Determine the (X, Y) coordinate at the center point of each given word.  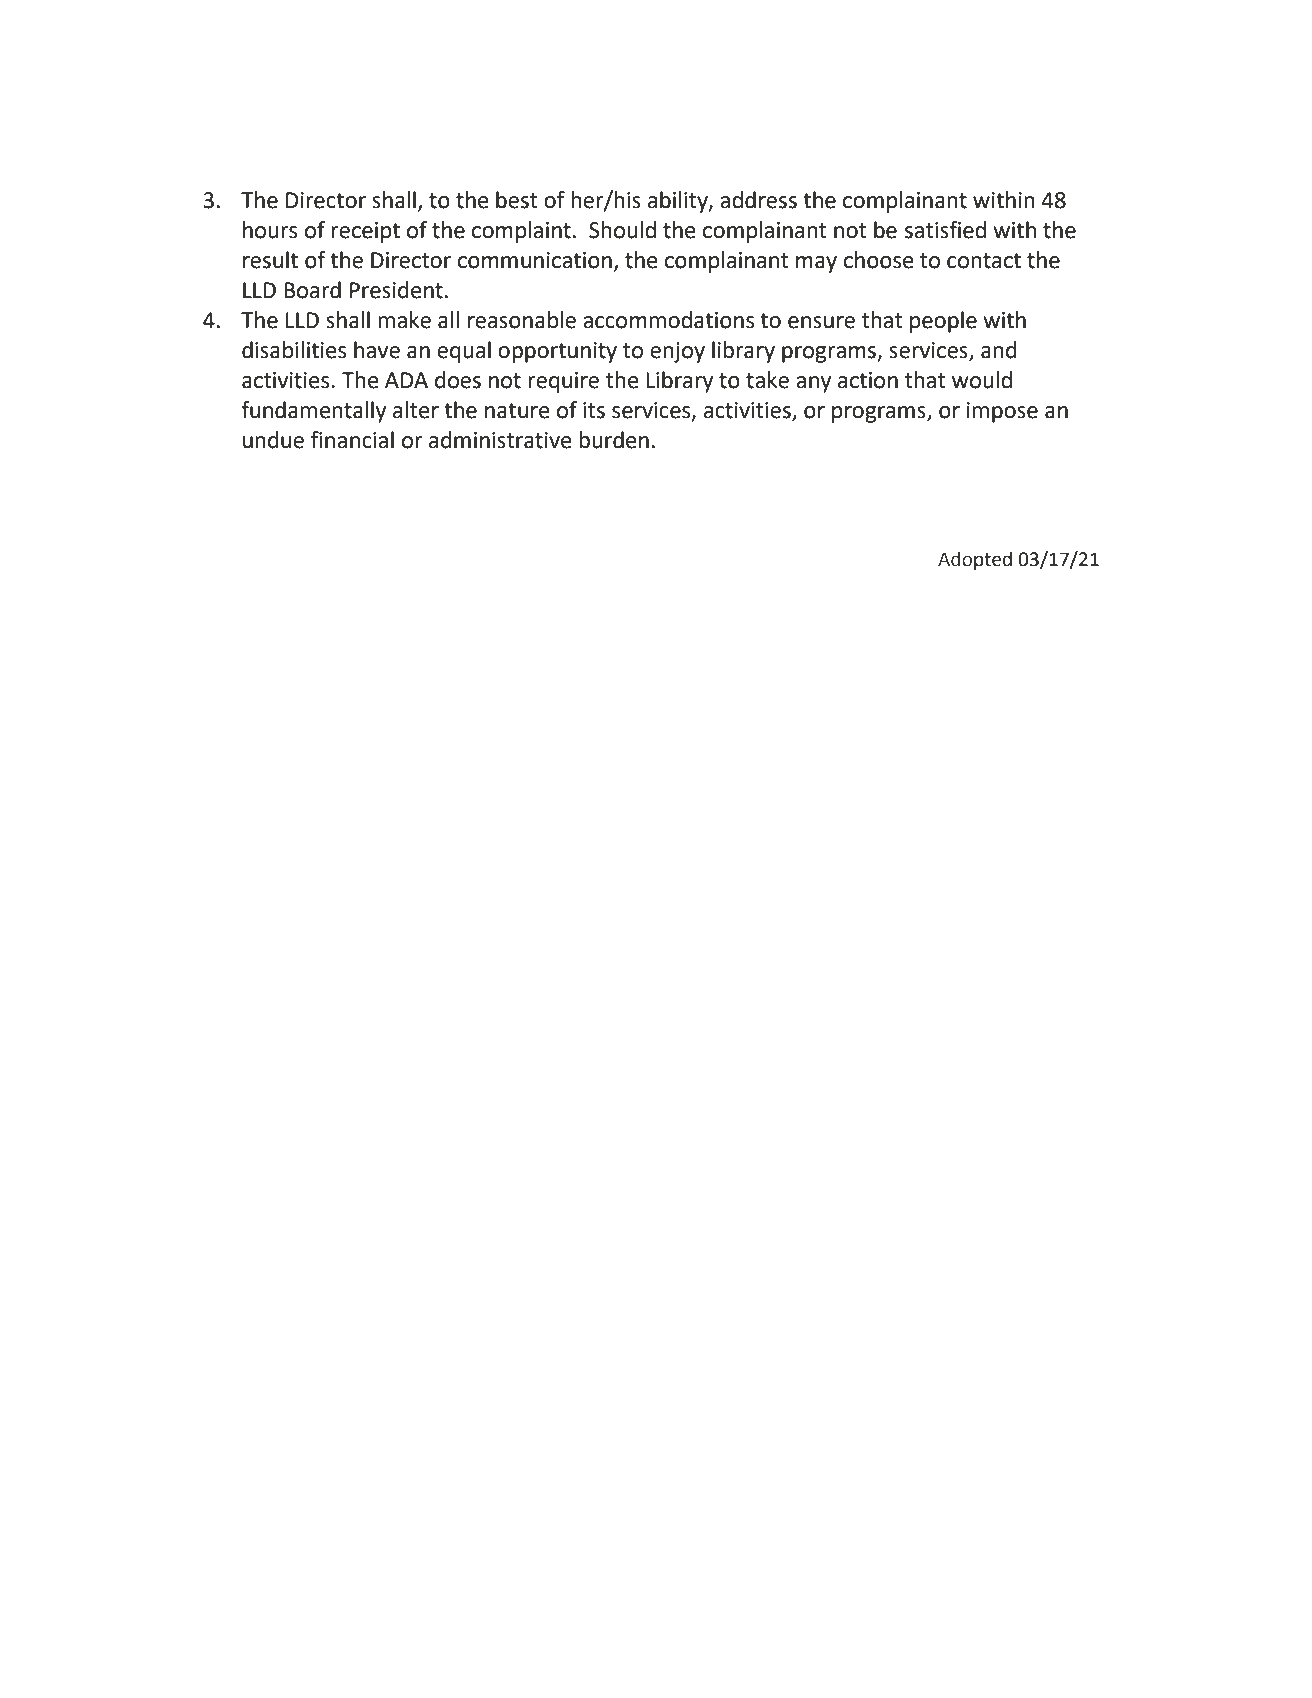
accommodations (668, 320)
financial (352, 440)
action (868, 380)
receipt (365, 232)
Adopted (975, 560)
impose (1002, 412)
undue (273, 440)
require (563, 382)
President (396, 290)
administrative (500, 440)
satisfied (945, 230)
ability (679, 202)
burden (614, 440)
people (943, 322)
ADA (406, 380)
